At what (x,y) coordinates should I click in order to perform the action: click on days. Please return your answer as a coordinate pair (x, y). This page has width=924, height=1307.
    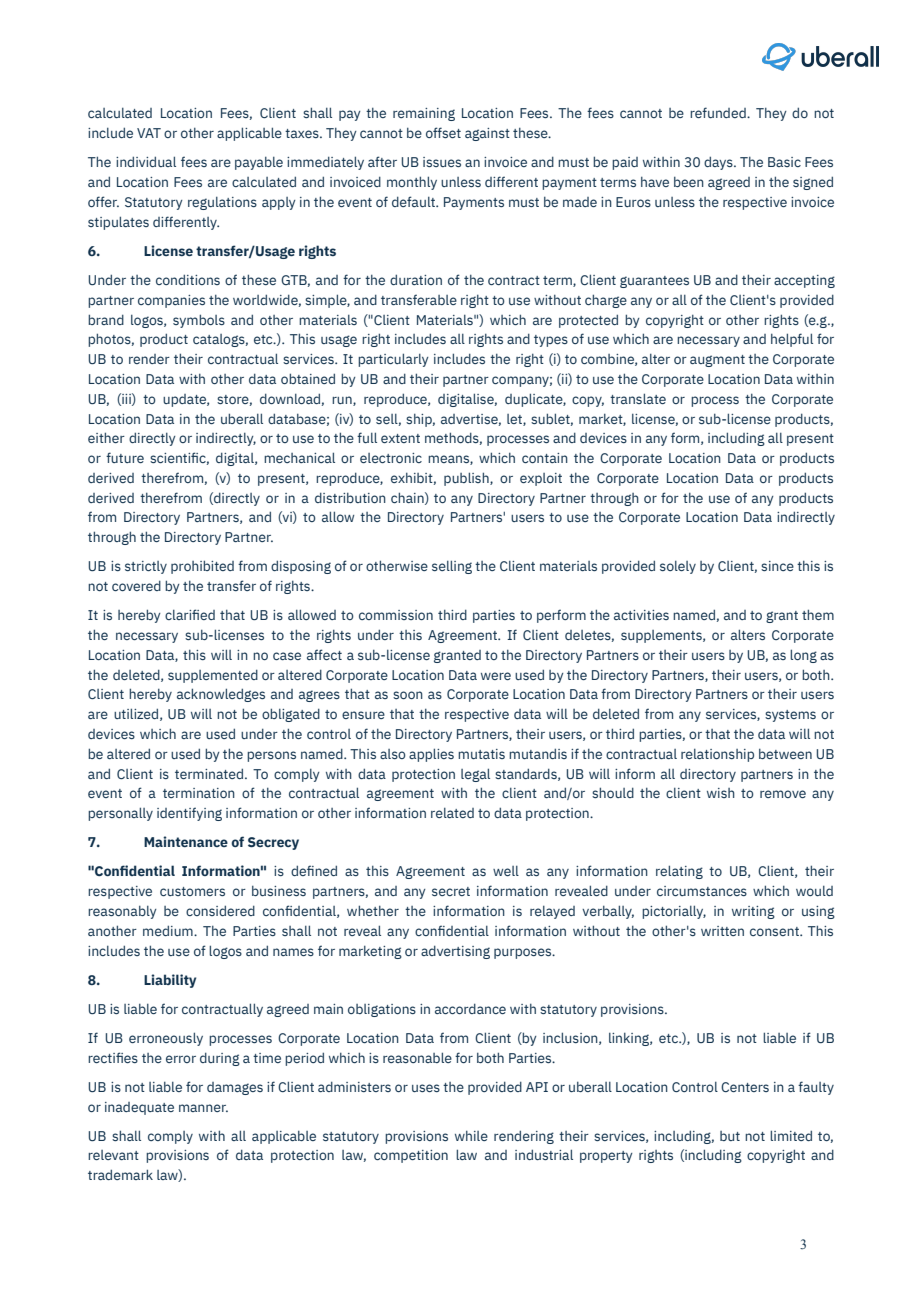
    Looking at the image, I should click on (719, 163).
